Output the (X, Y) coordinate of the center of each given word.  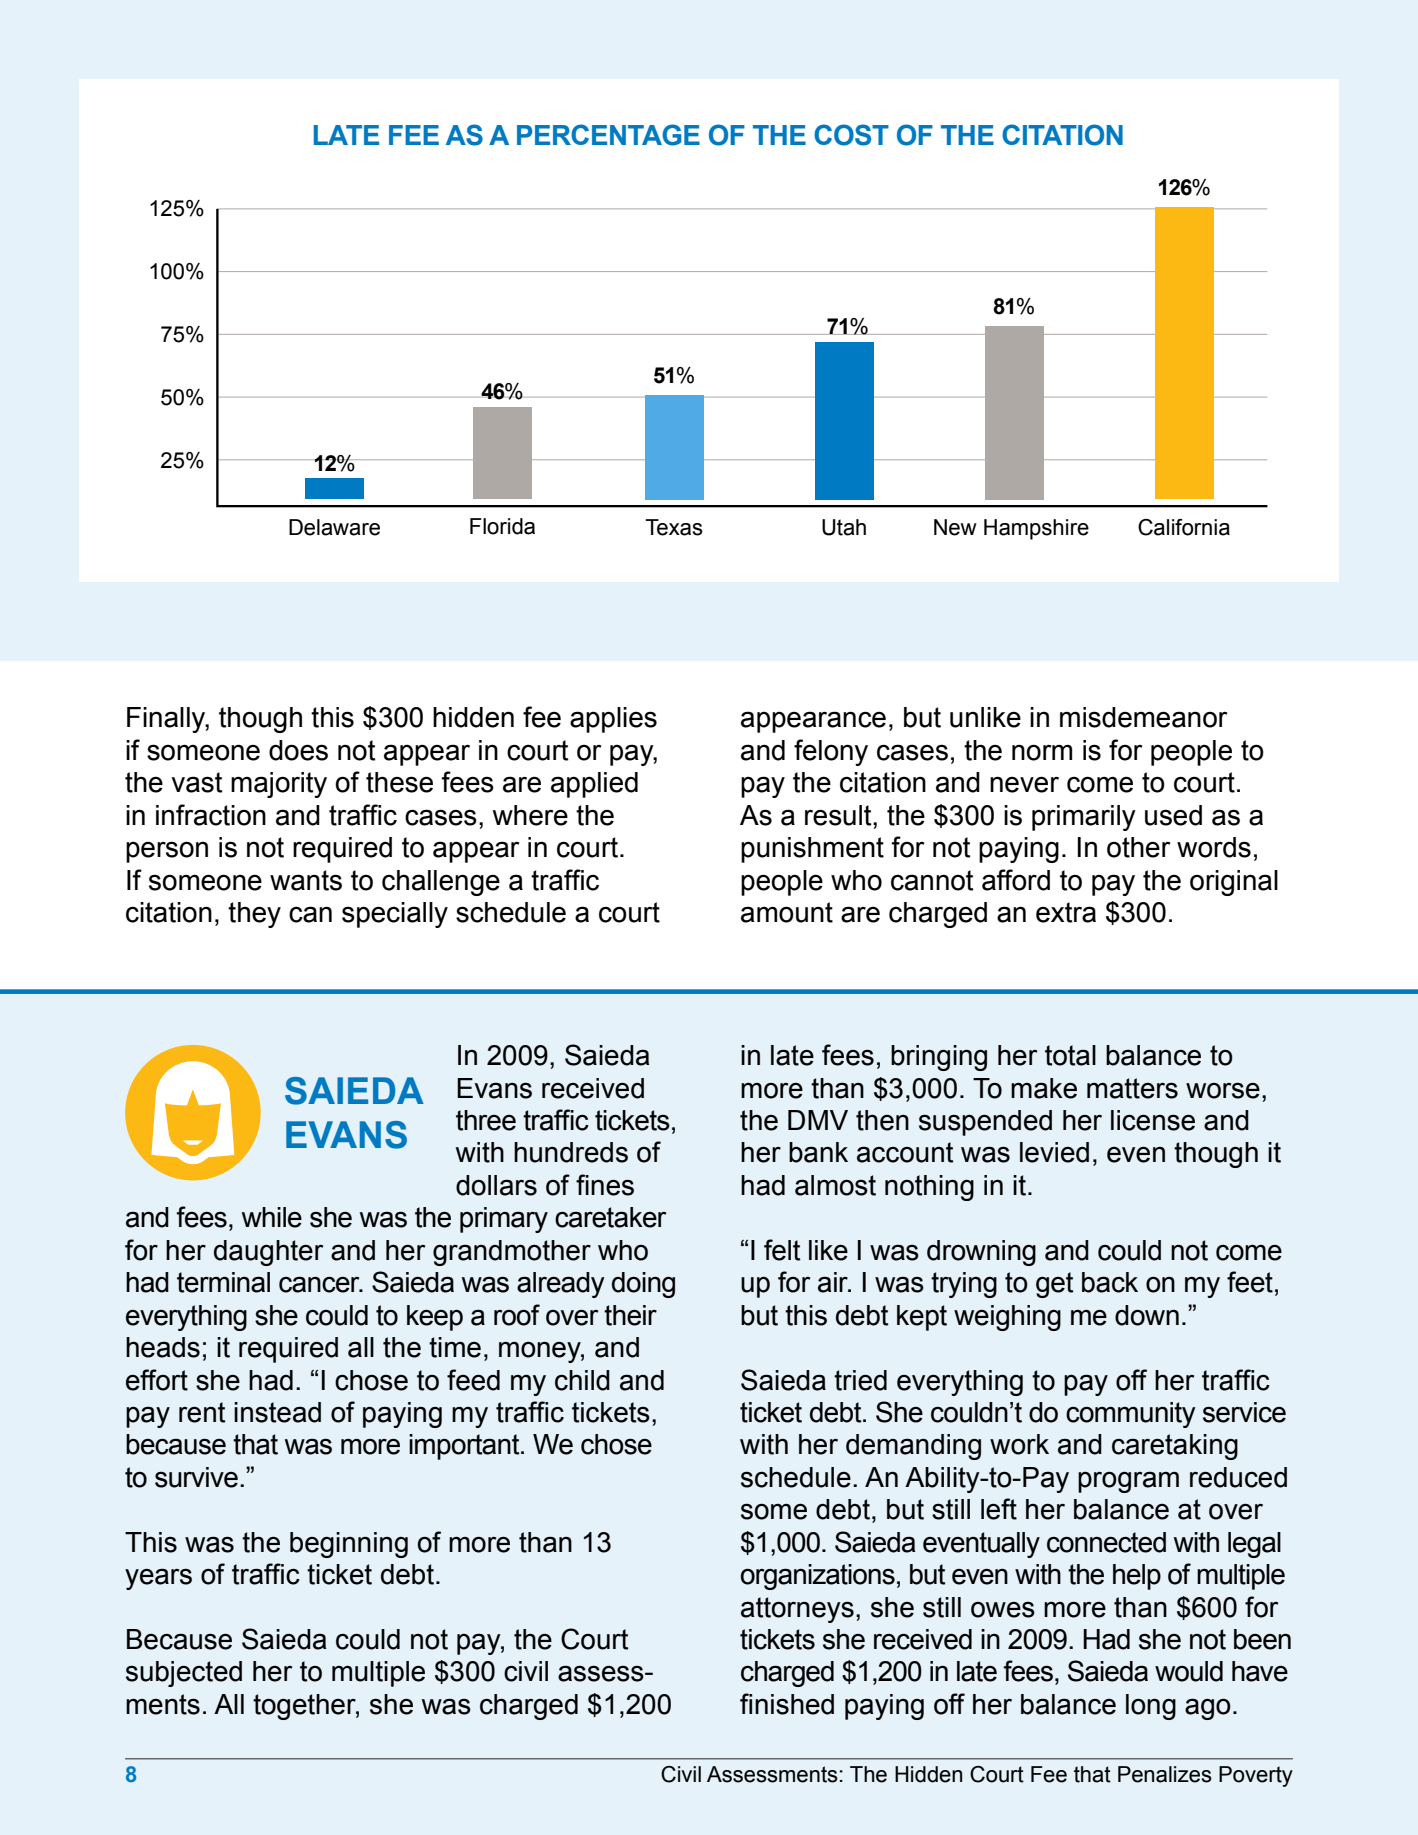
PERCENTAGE (608, 135)
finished (787, 1704)
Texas (674, 527)
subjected (184, 1674)
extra (1066, 912)
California (1184, 527)
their (630, 1315)
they (254, 915)
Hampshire (1036, 529)
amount (787, 912)
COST (851, 135)
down (1147, 1315)
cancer (320, 1284)
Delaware (334, 527)
